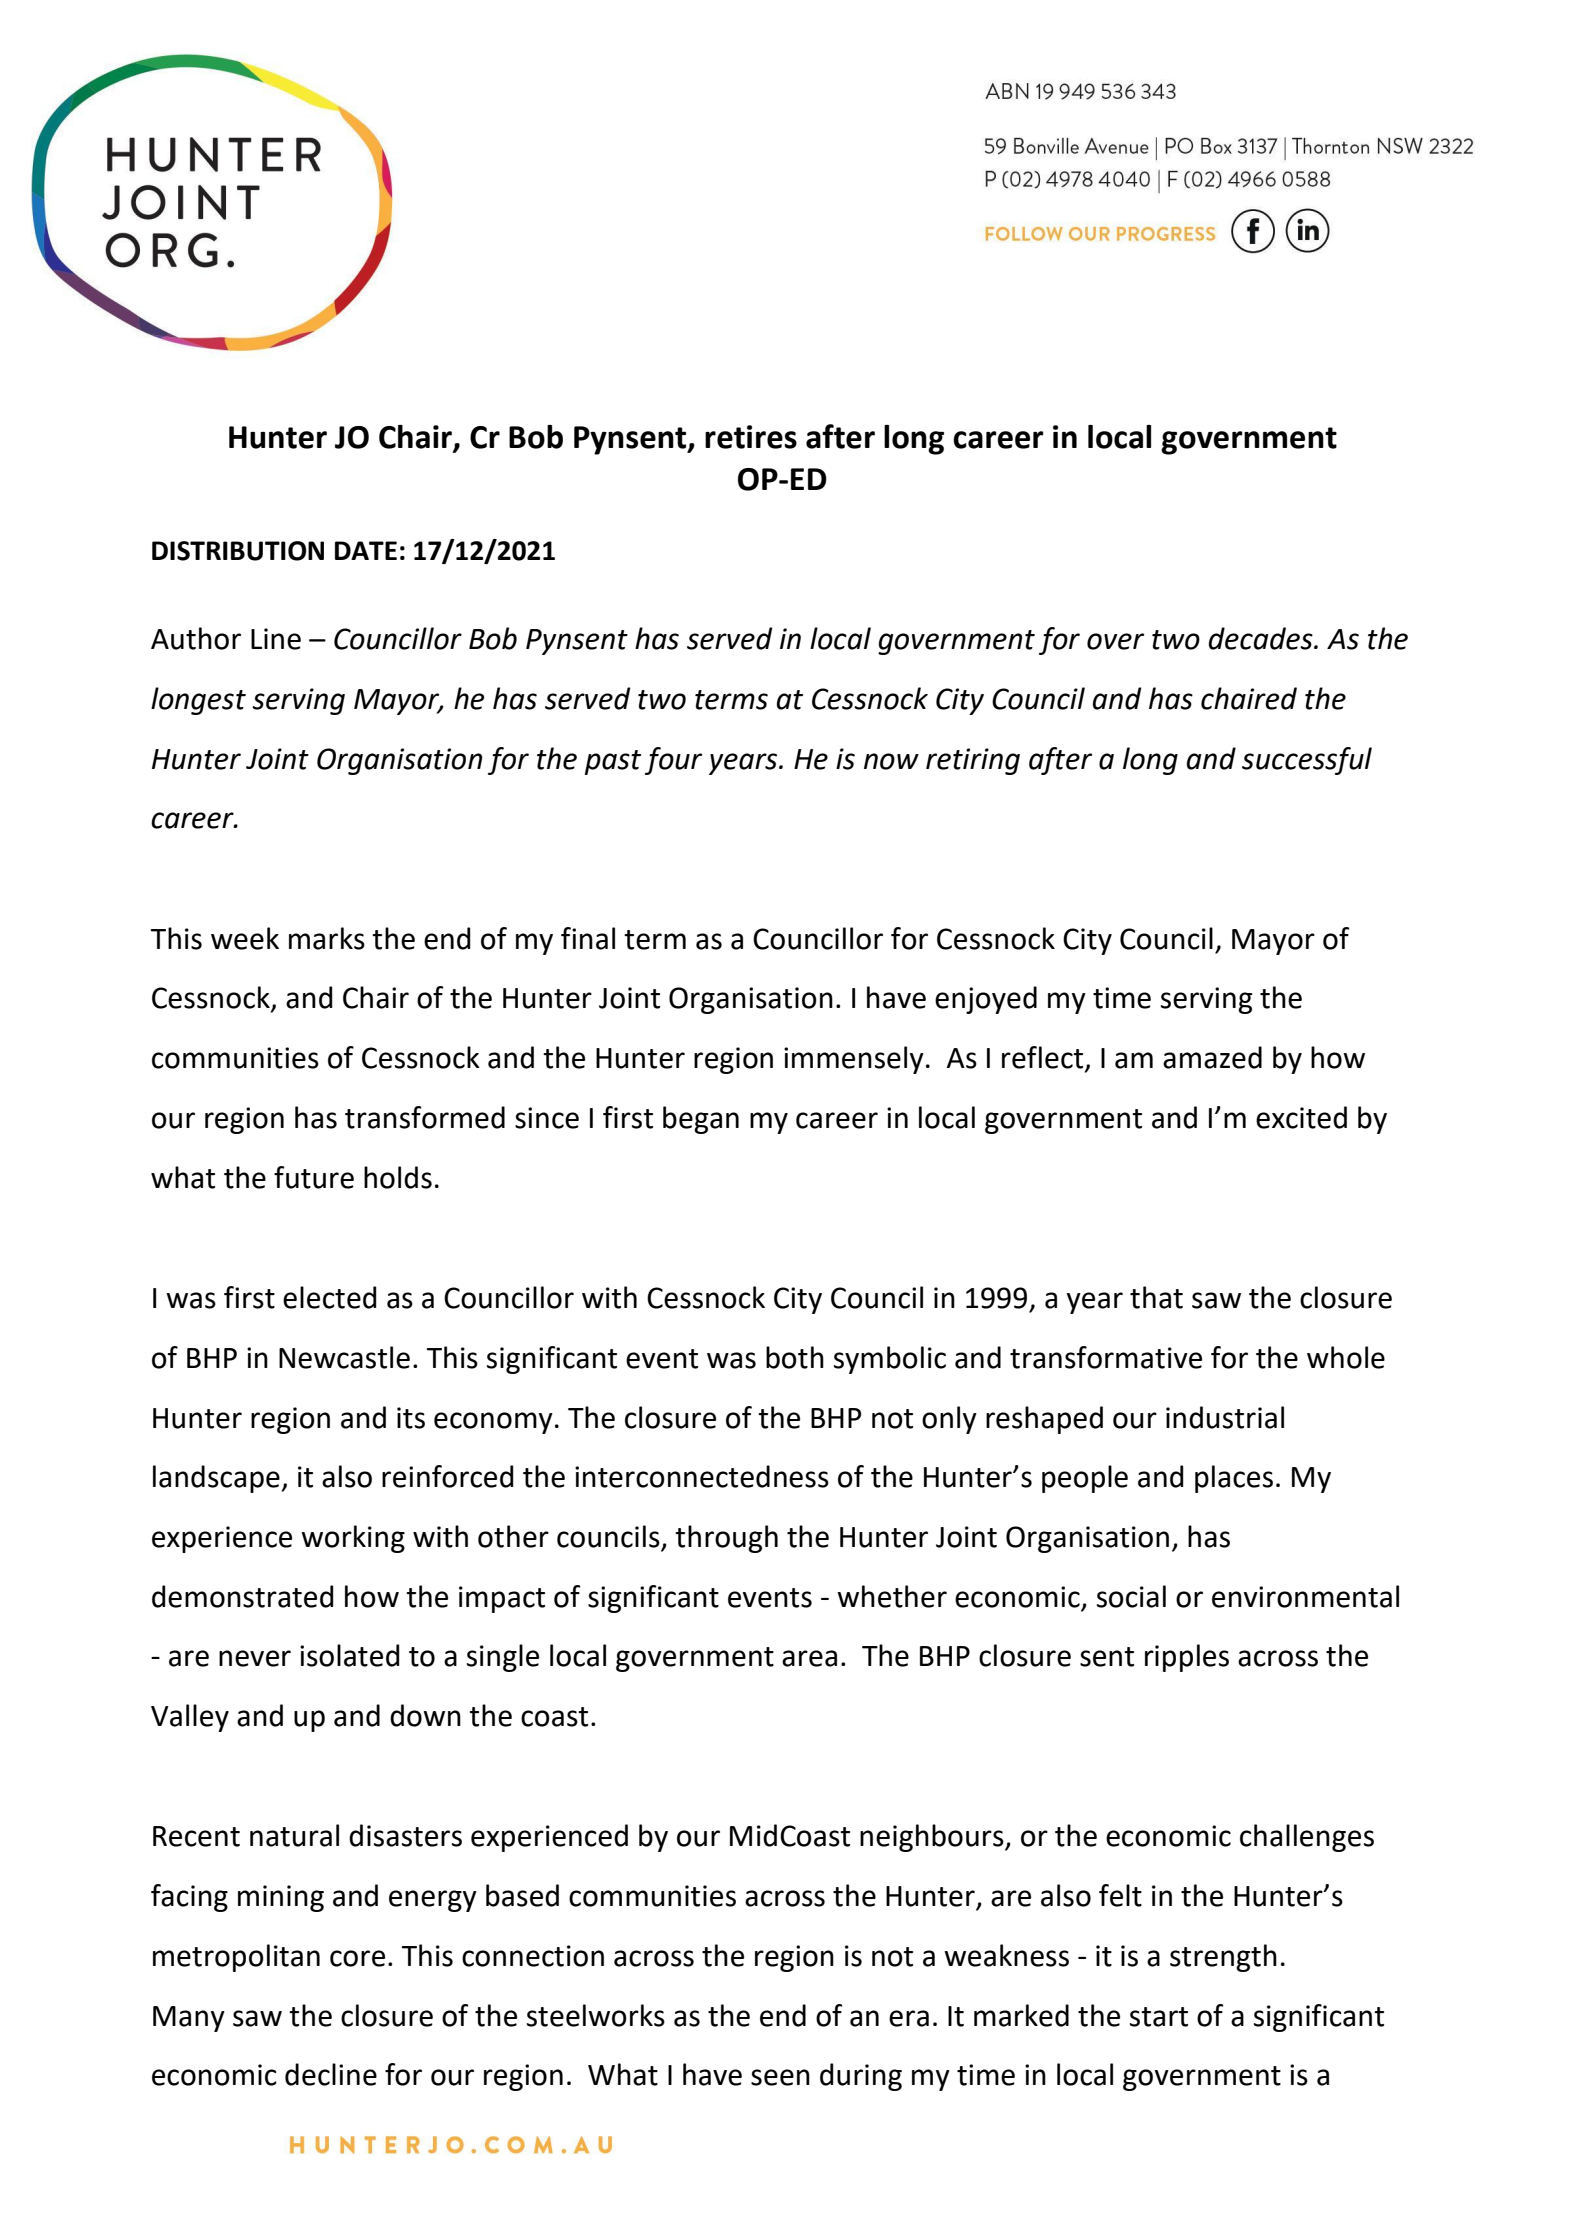  I want to click on decades, so click(1262, 638).
